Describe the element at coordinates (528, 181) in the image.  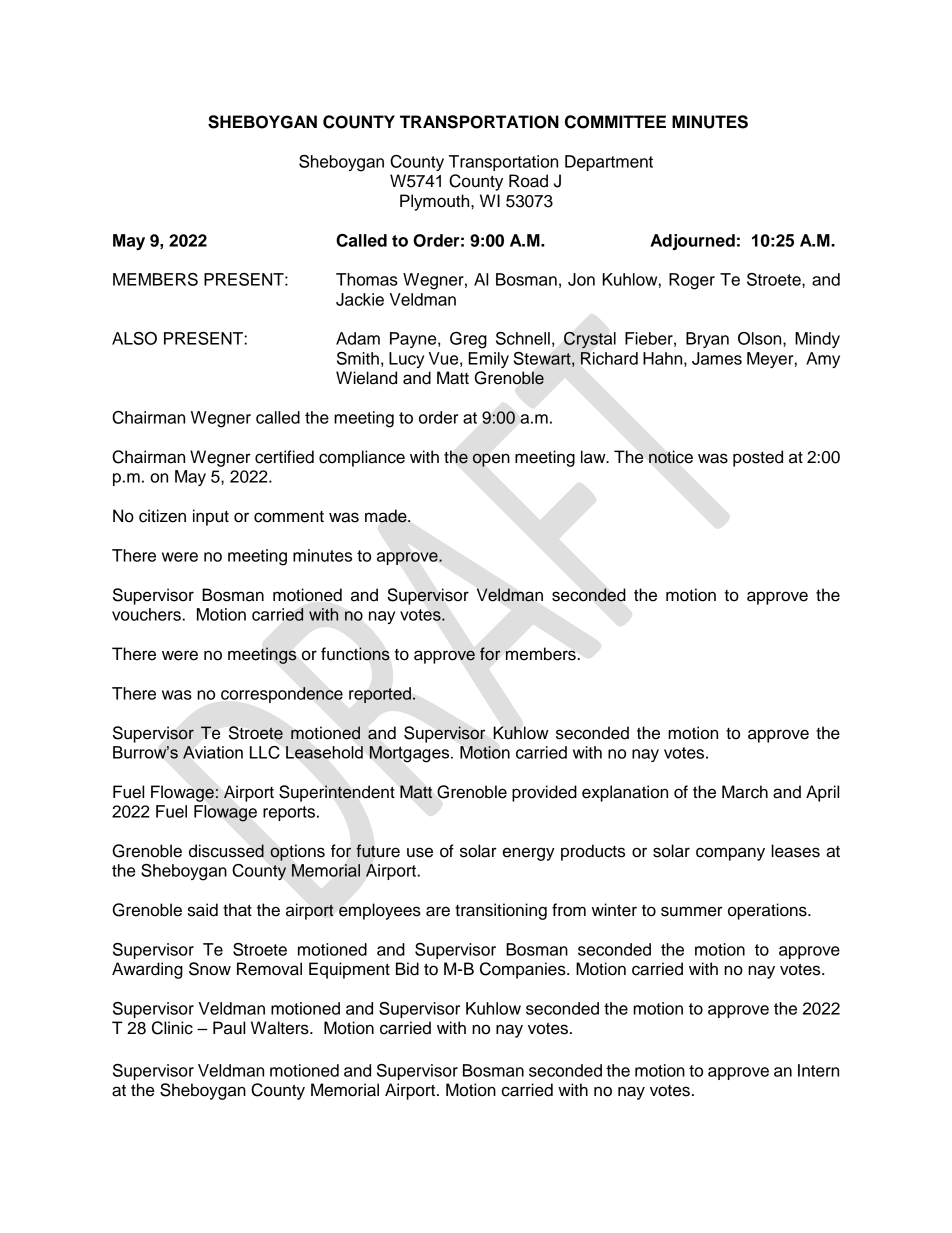
I see `Road` at that location.
